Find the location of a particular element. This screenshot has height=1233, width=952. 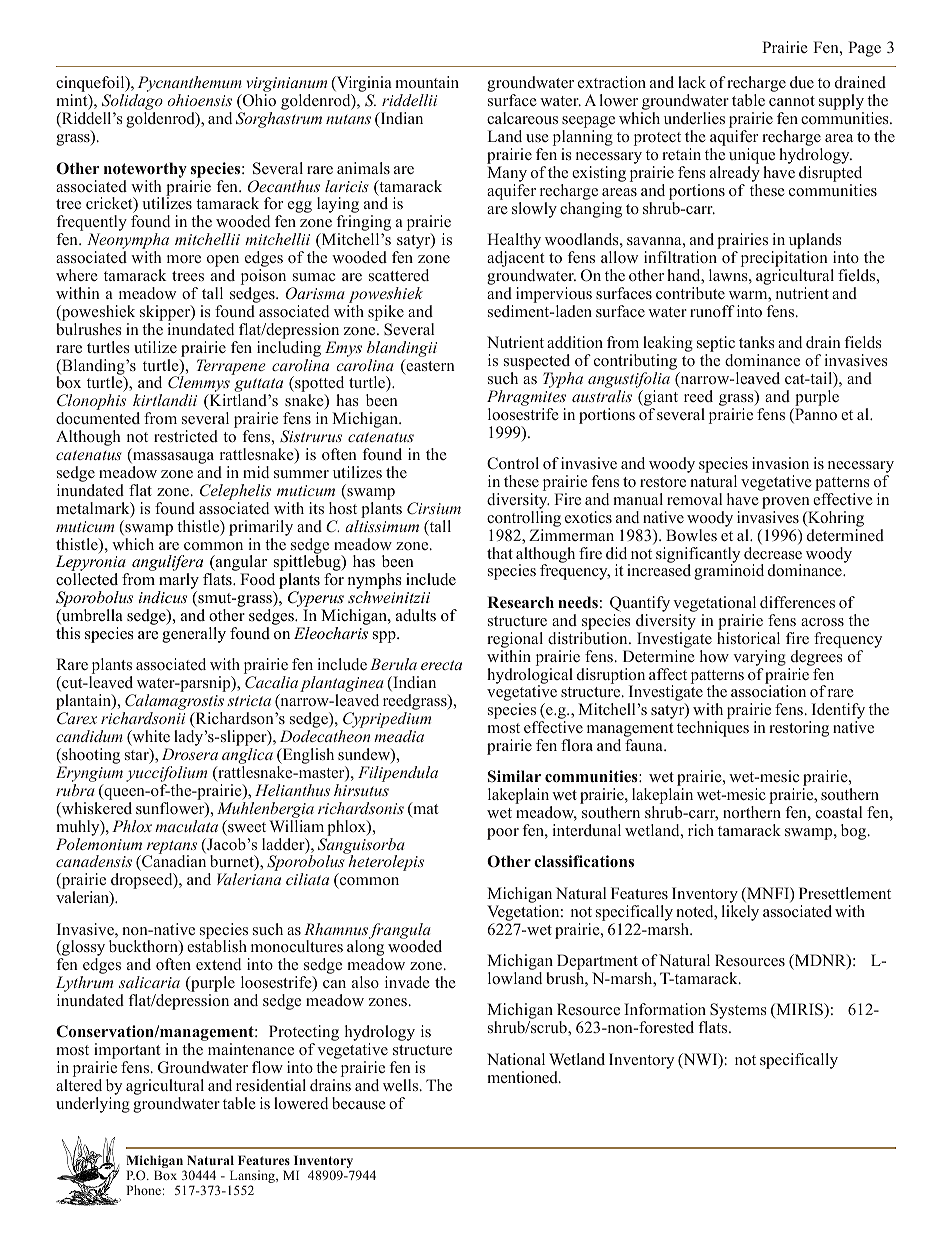

calcareous is located at coordinates (522, 118).
